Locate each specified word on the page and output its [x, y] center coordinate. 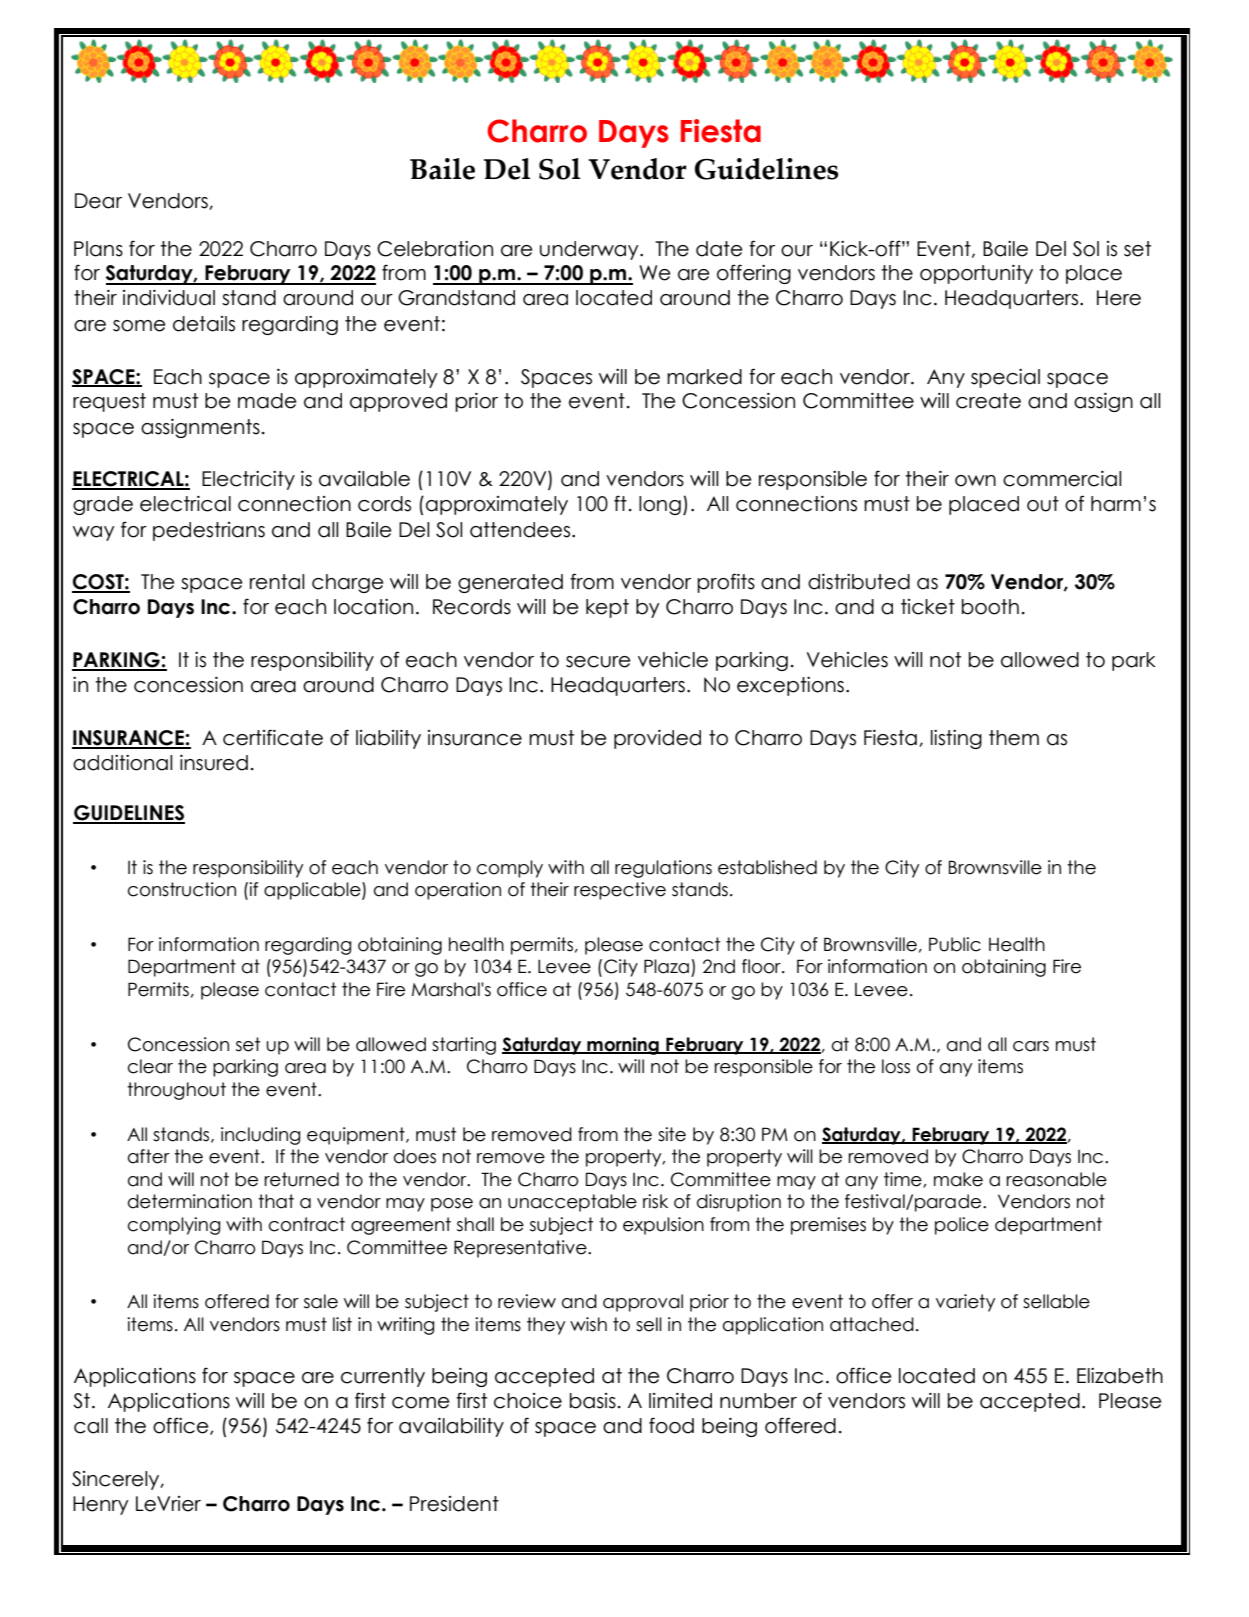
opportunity [976, 274]
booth [990, 607]
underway [590, 250]
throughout [176, 1091]
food [671, 1425]
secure [598, 662]
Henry [101, 1505]
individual [169, 298]
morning [623, 1046]
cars [1031, 1046]
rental [277, 582]
